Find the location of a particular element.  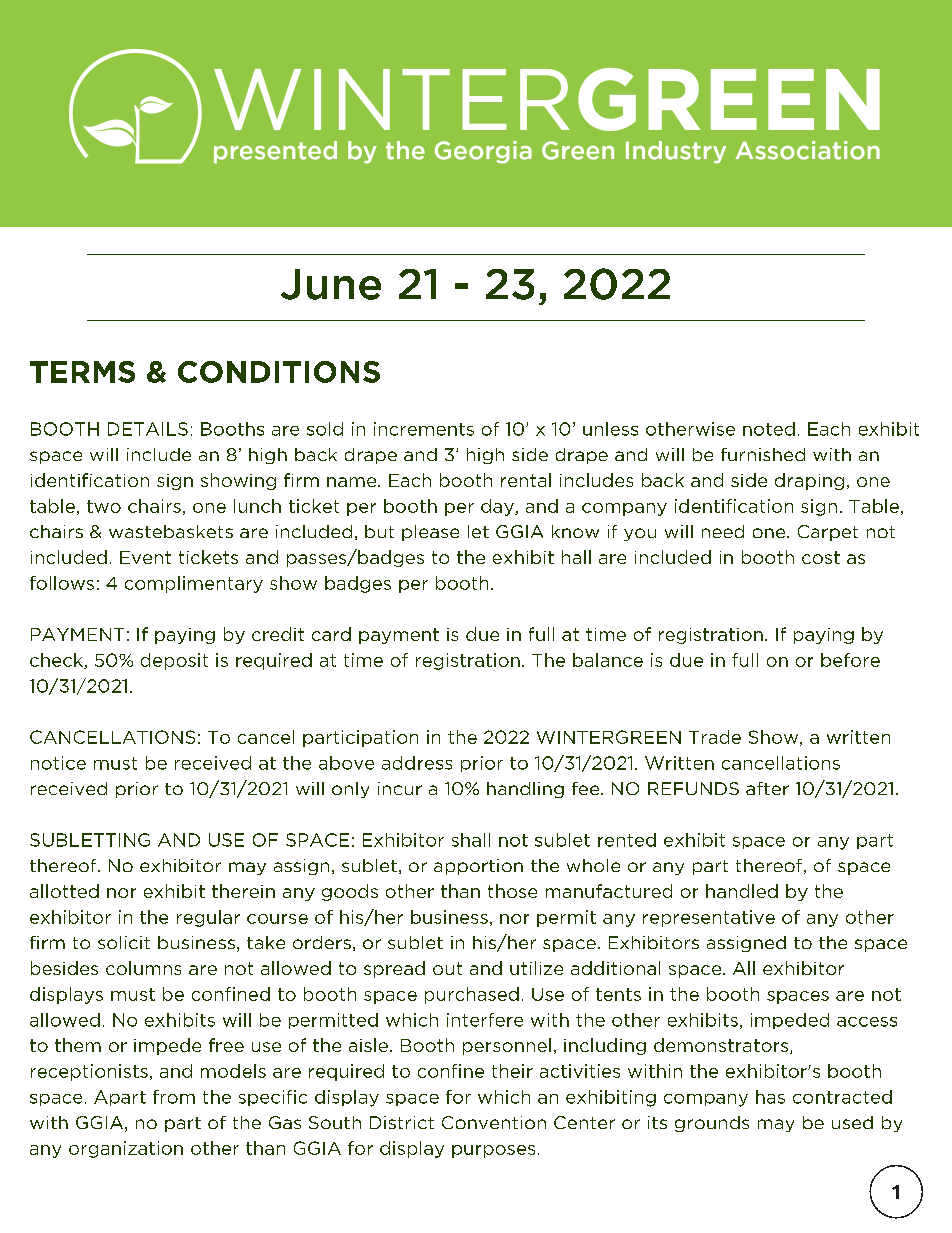

organization is located at coordinates (126, 1149).
